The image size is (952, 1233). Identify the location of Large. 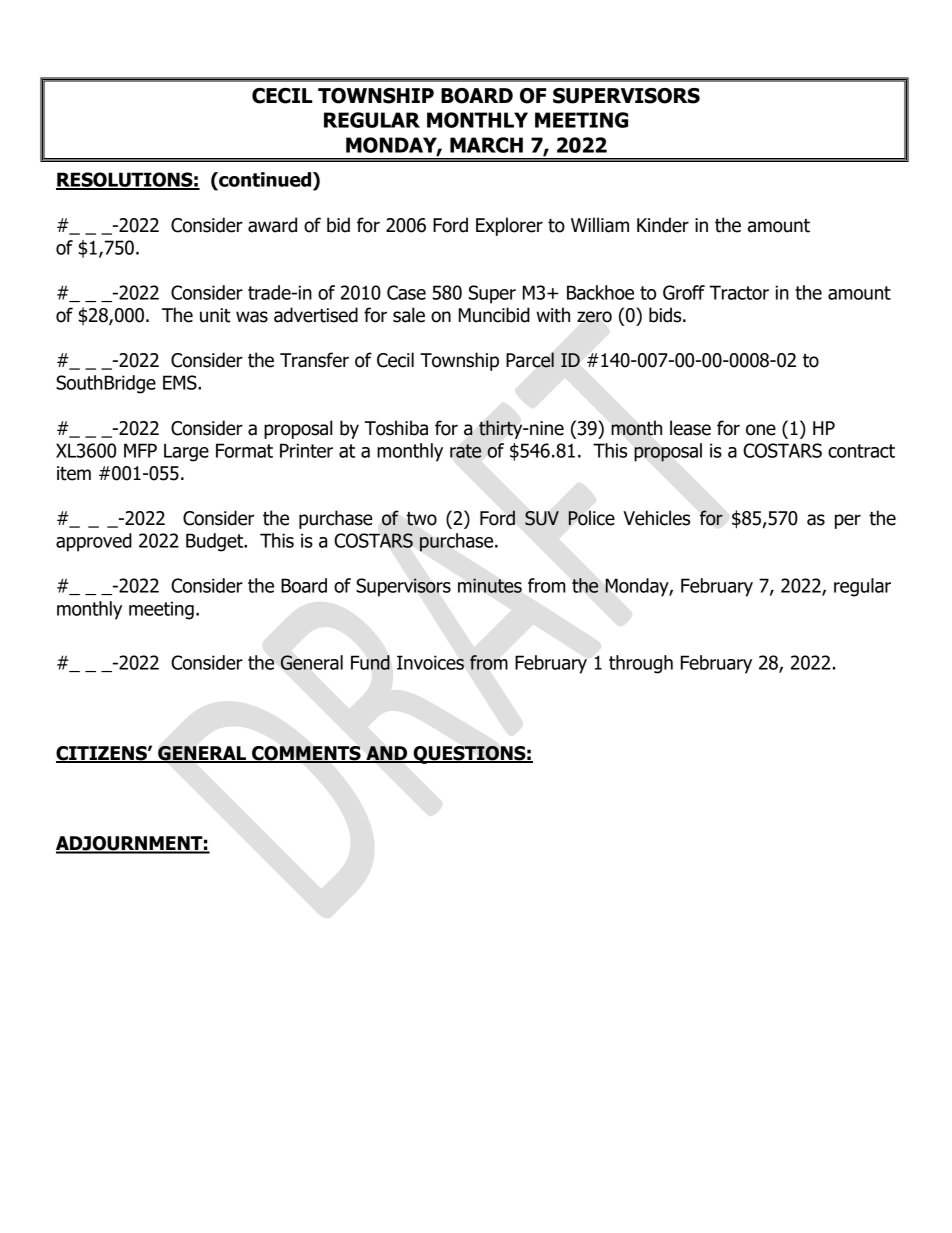
(186, 452).
